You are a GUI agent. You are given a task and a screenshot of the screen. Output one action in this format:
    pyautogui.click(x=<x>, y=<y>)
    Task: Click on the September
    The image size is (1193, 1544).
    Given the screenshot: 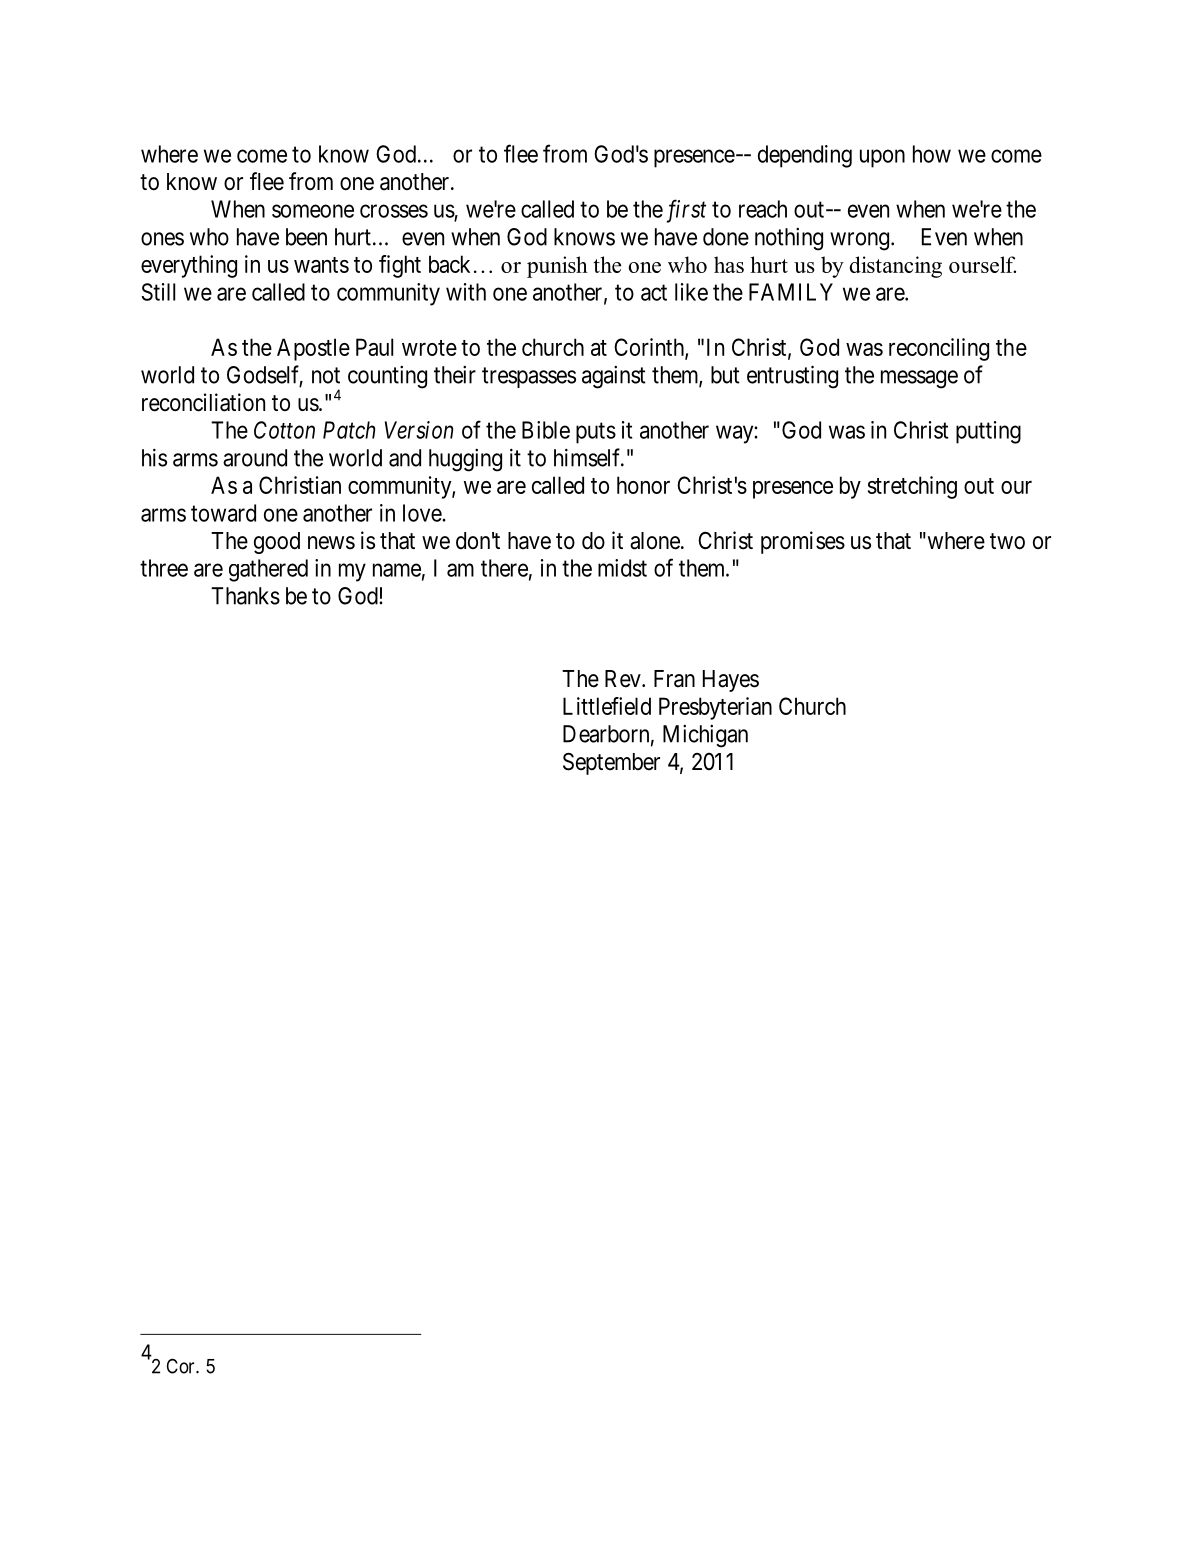 What is the action you would take?
    pyautogui.click(x=611, y=763)
